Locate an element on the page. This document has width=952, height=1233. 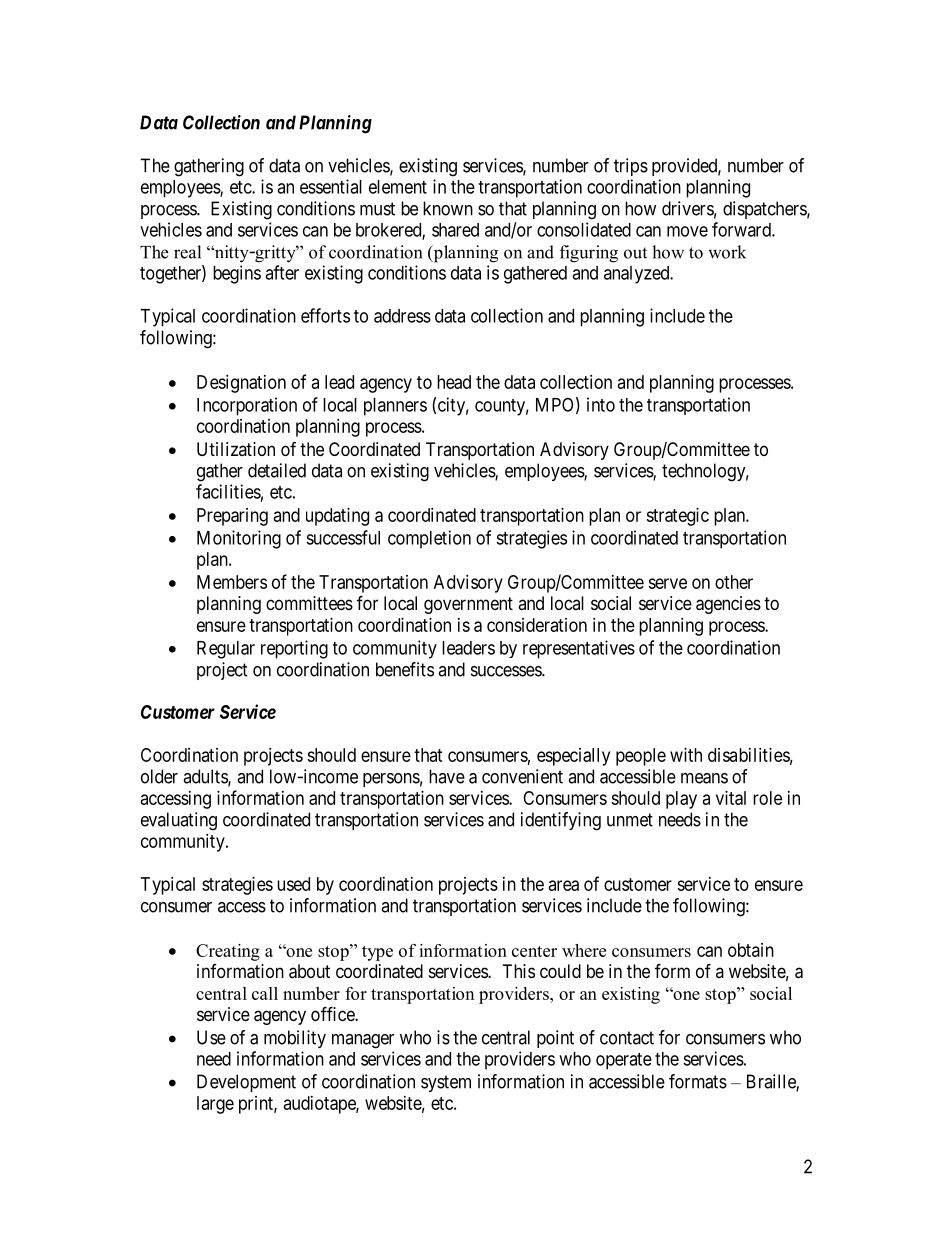
system is located at coordinates (446, 1083).
